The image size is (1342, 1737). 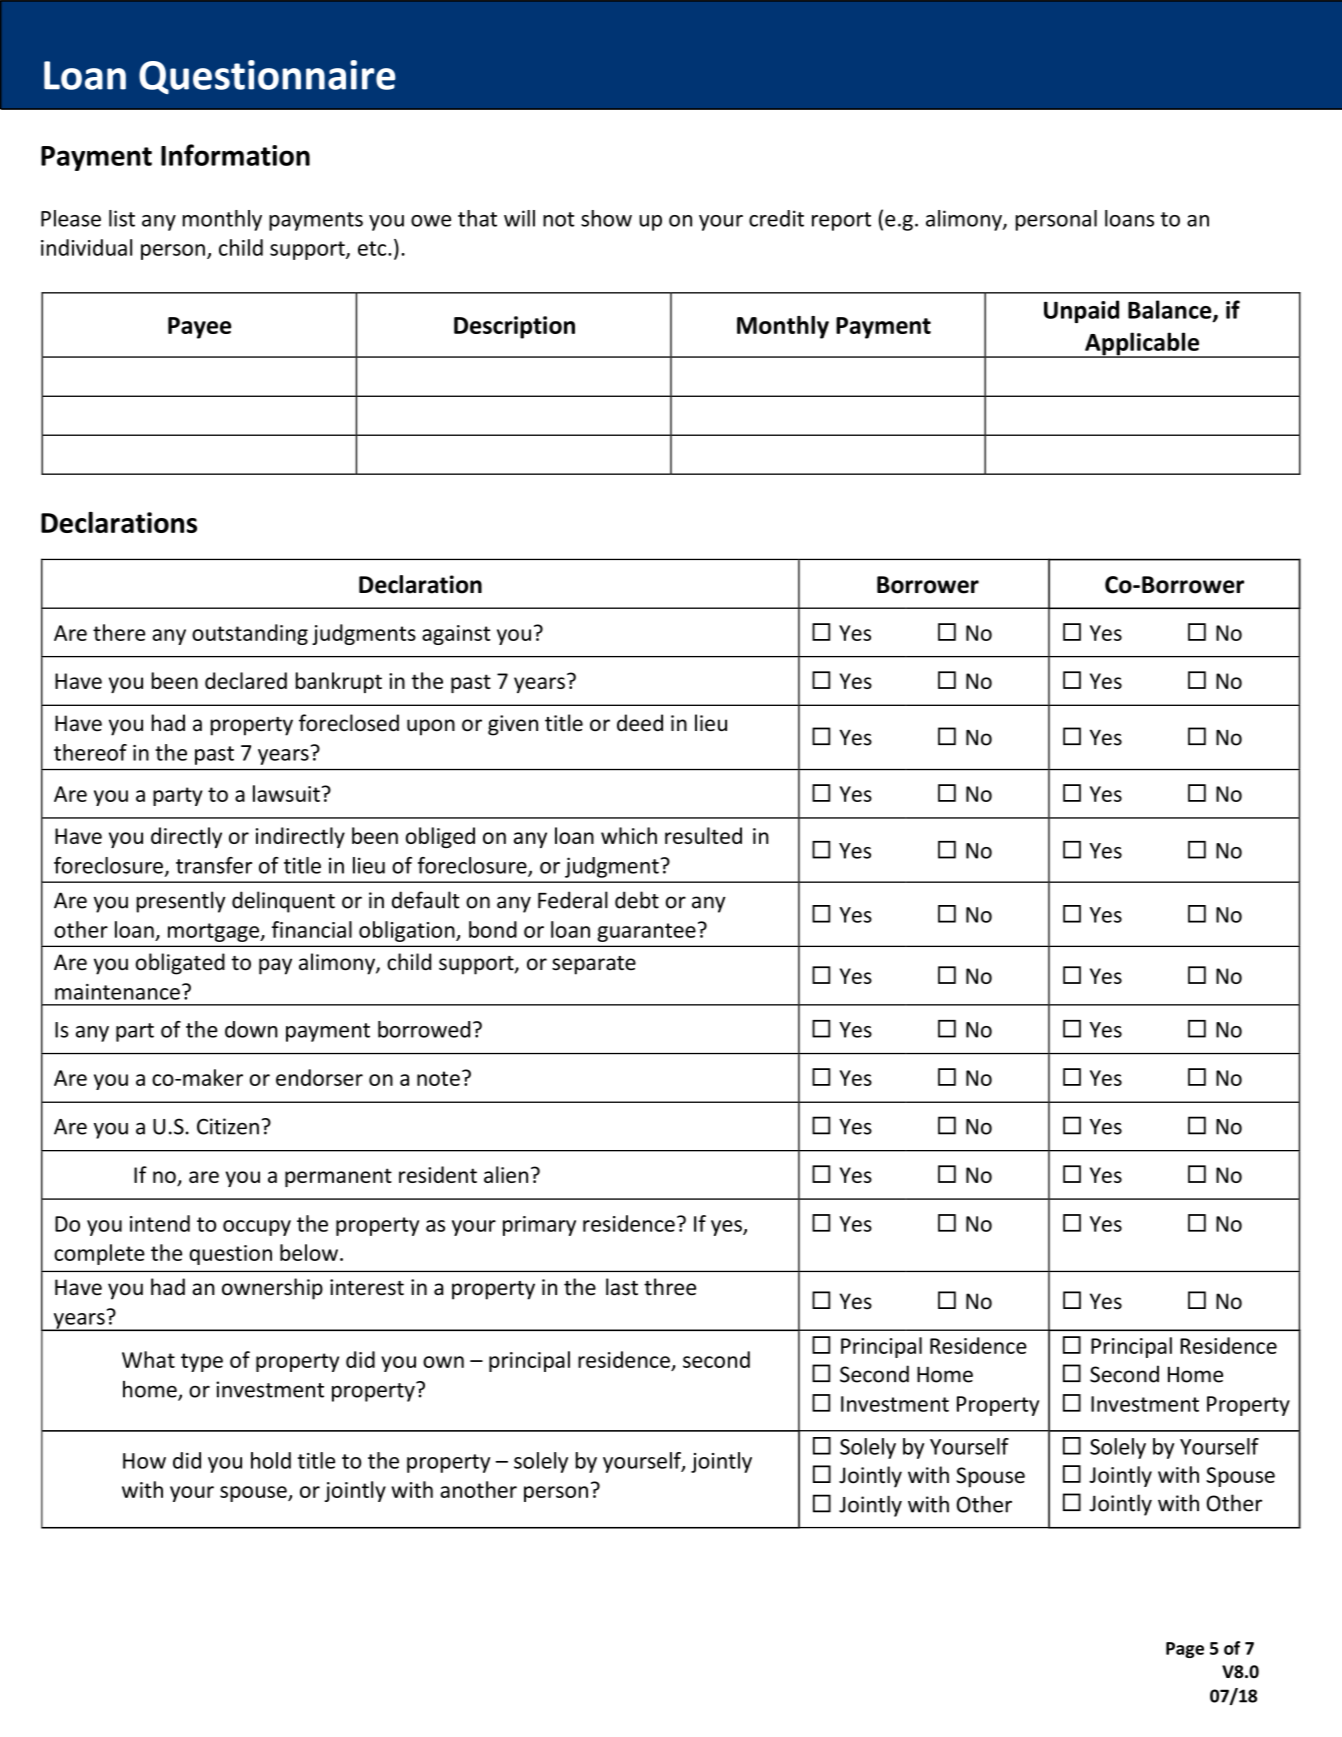 What do you see at coordinates (622, 1287) in the document?
I see `last` at bounding box center [622, 1287].
